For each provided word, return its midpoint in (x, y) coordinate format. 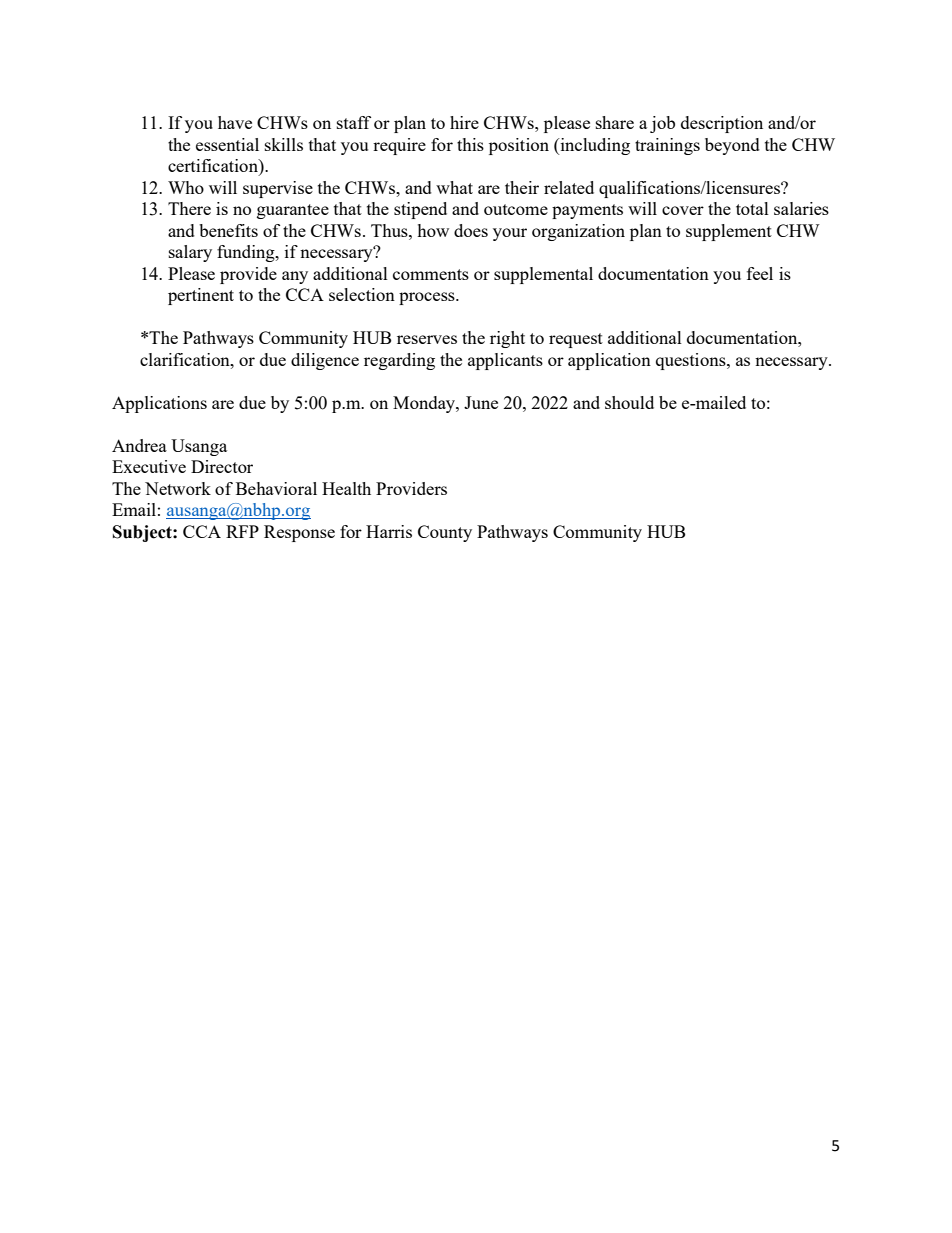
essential (227, 144)
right (507, 339)
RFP (242, 531)
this (470, 144)
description (722, 124)
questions (692, 361)
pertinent (201, 296)
